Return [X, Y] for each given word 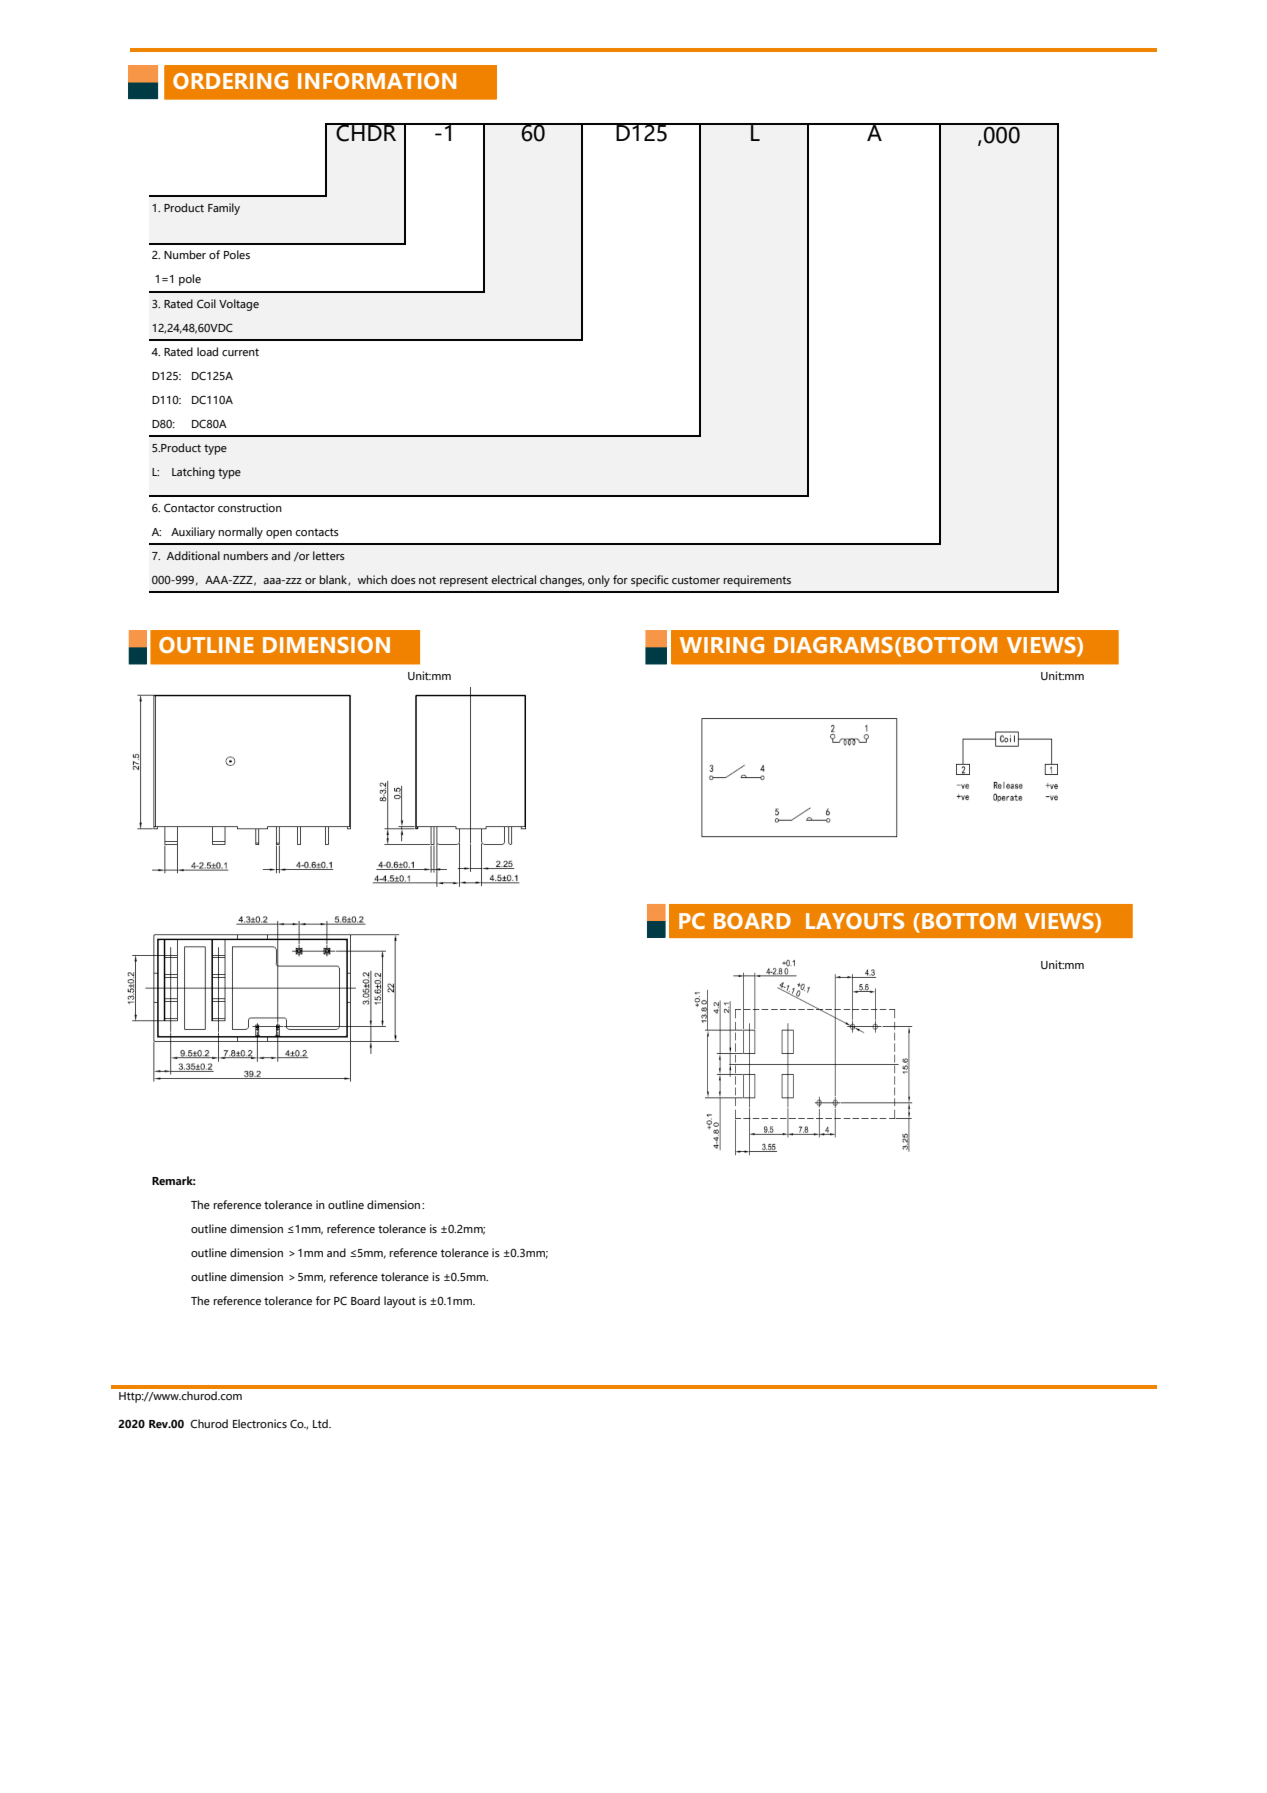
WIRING [722, 645]
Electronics [260, 1423]
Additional [193, 555]
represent [464, 581]
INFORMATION [377, 81]
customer [696, 580]
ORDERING [230, 81]
